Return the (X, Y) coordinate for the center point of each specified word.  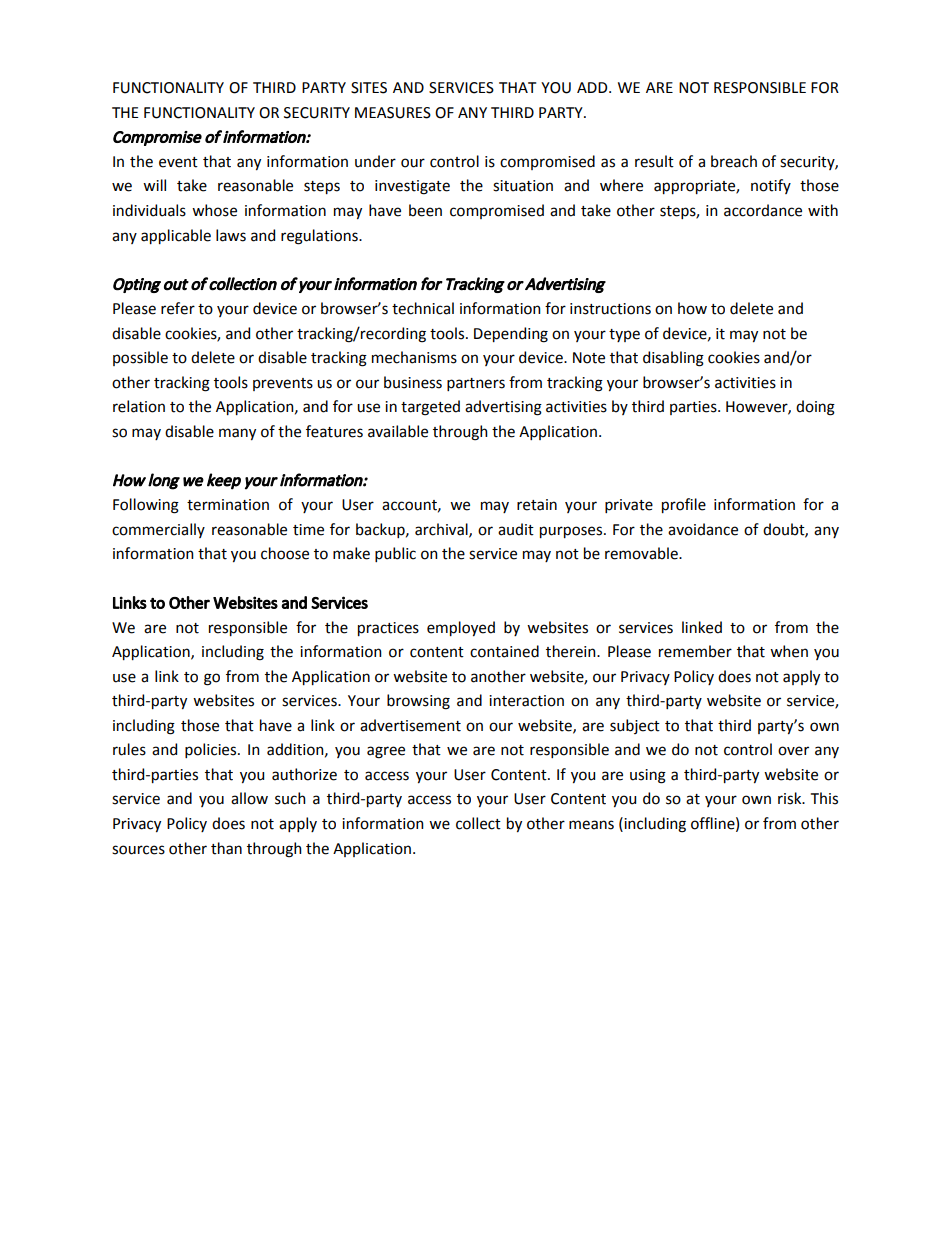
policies (212, 750)
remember (695, 651)
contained (504, 651)
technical (423, 308)
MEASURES (393, 113)
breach (734, 161)
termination (228, 505)
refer (178, 308)
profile (684, 505)
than (226, 848)
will (154, 185)
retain (537, 505)
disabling (673, 359)
